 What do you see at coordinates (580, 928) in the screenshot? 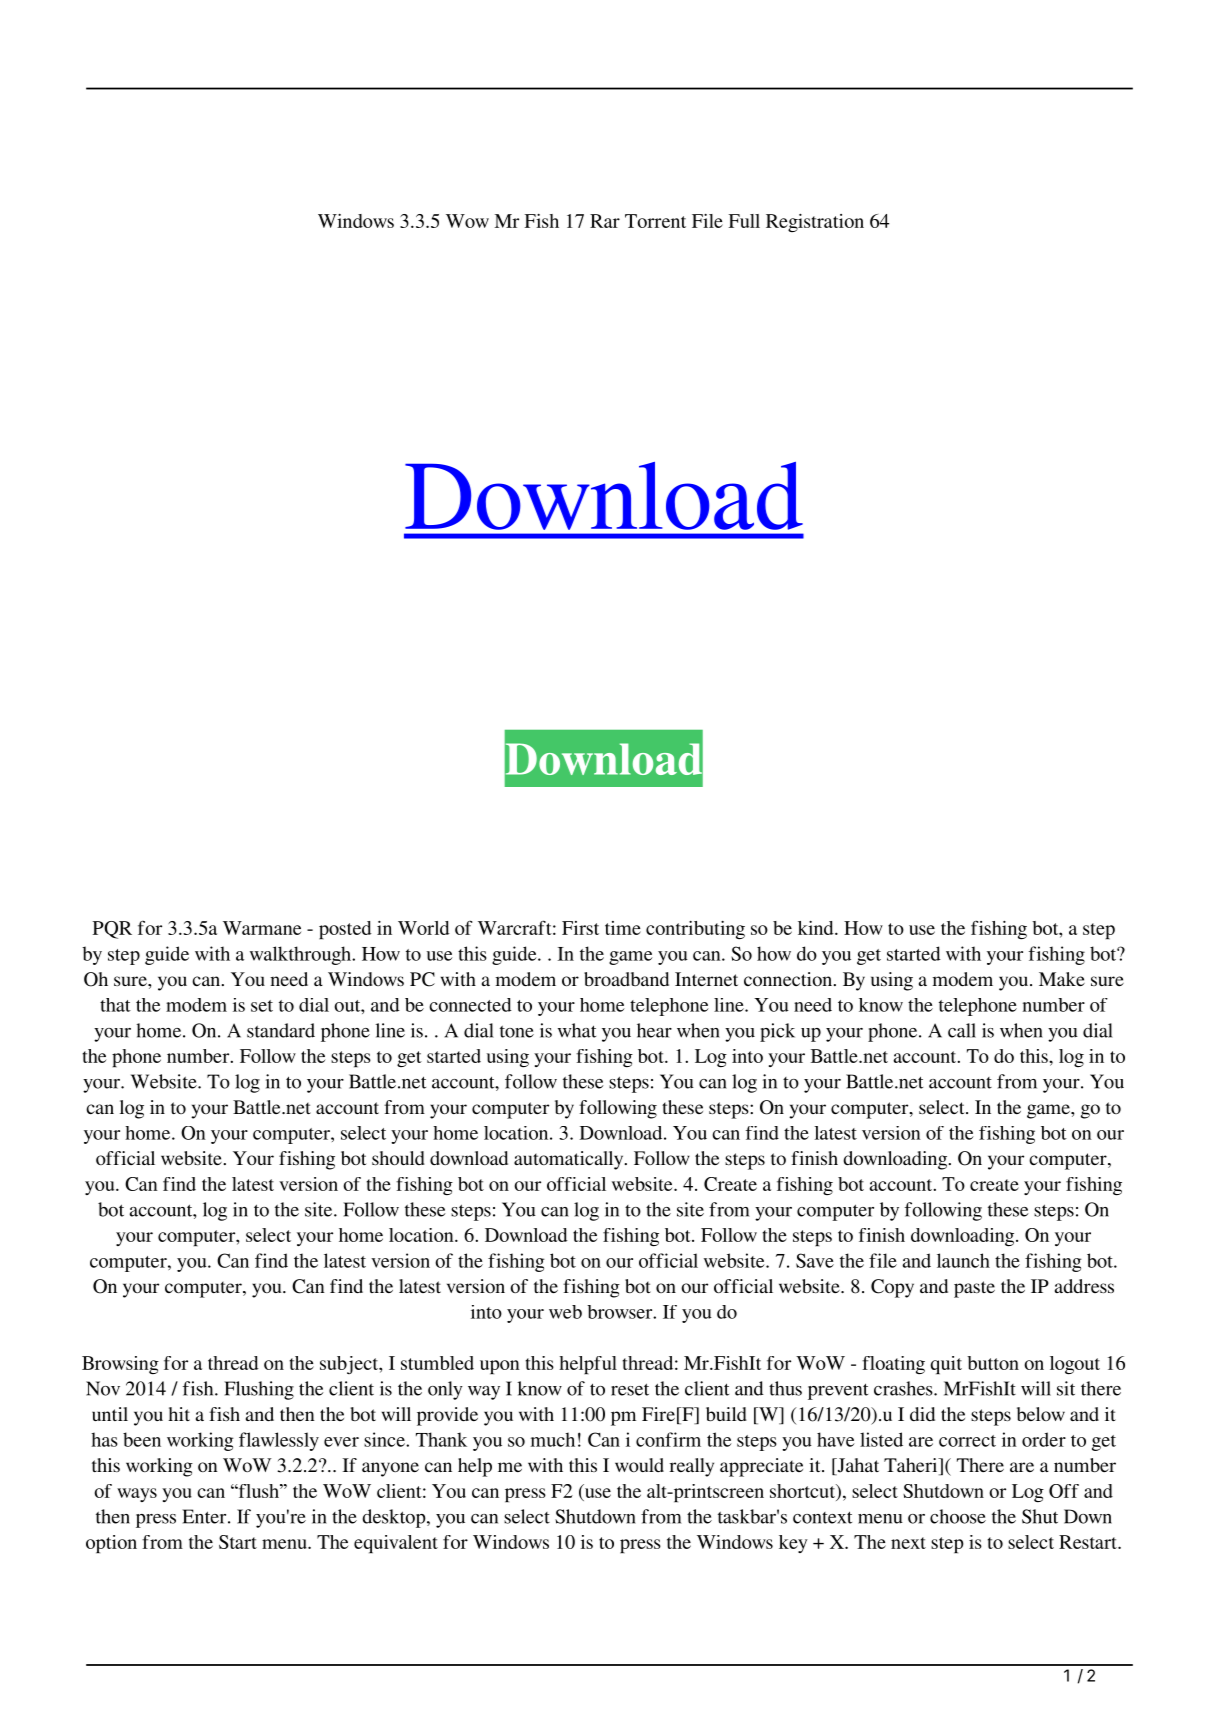
I see `First` at bounding box center [580, 928].
